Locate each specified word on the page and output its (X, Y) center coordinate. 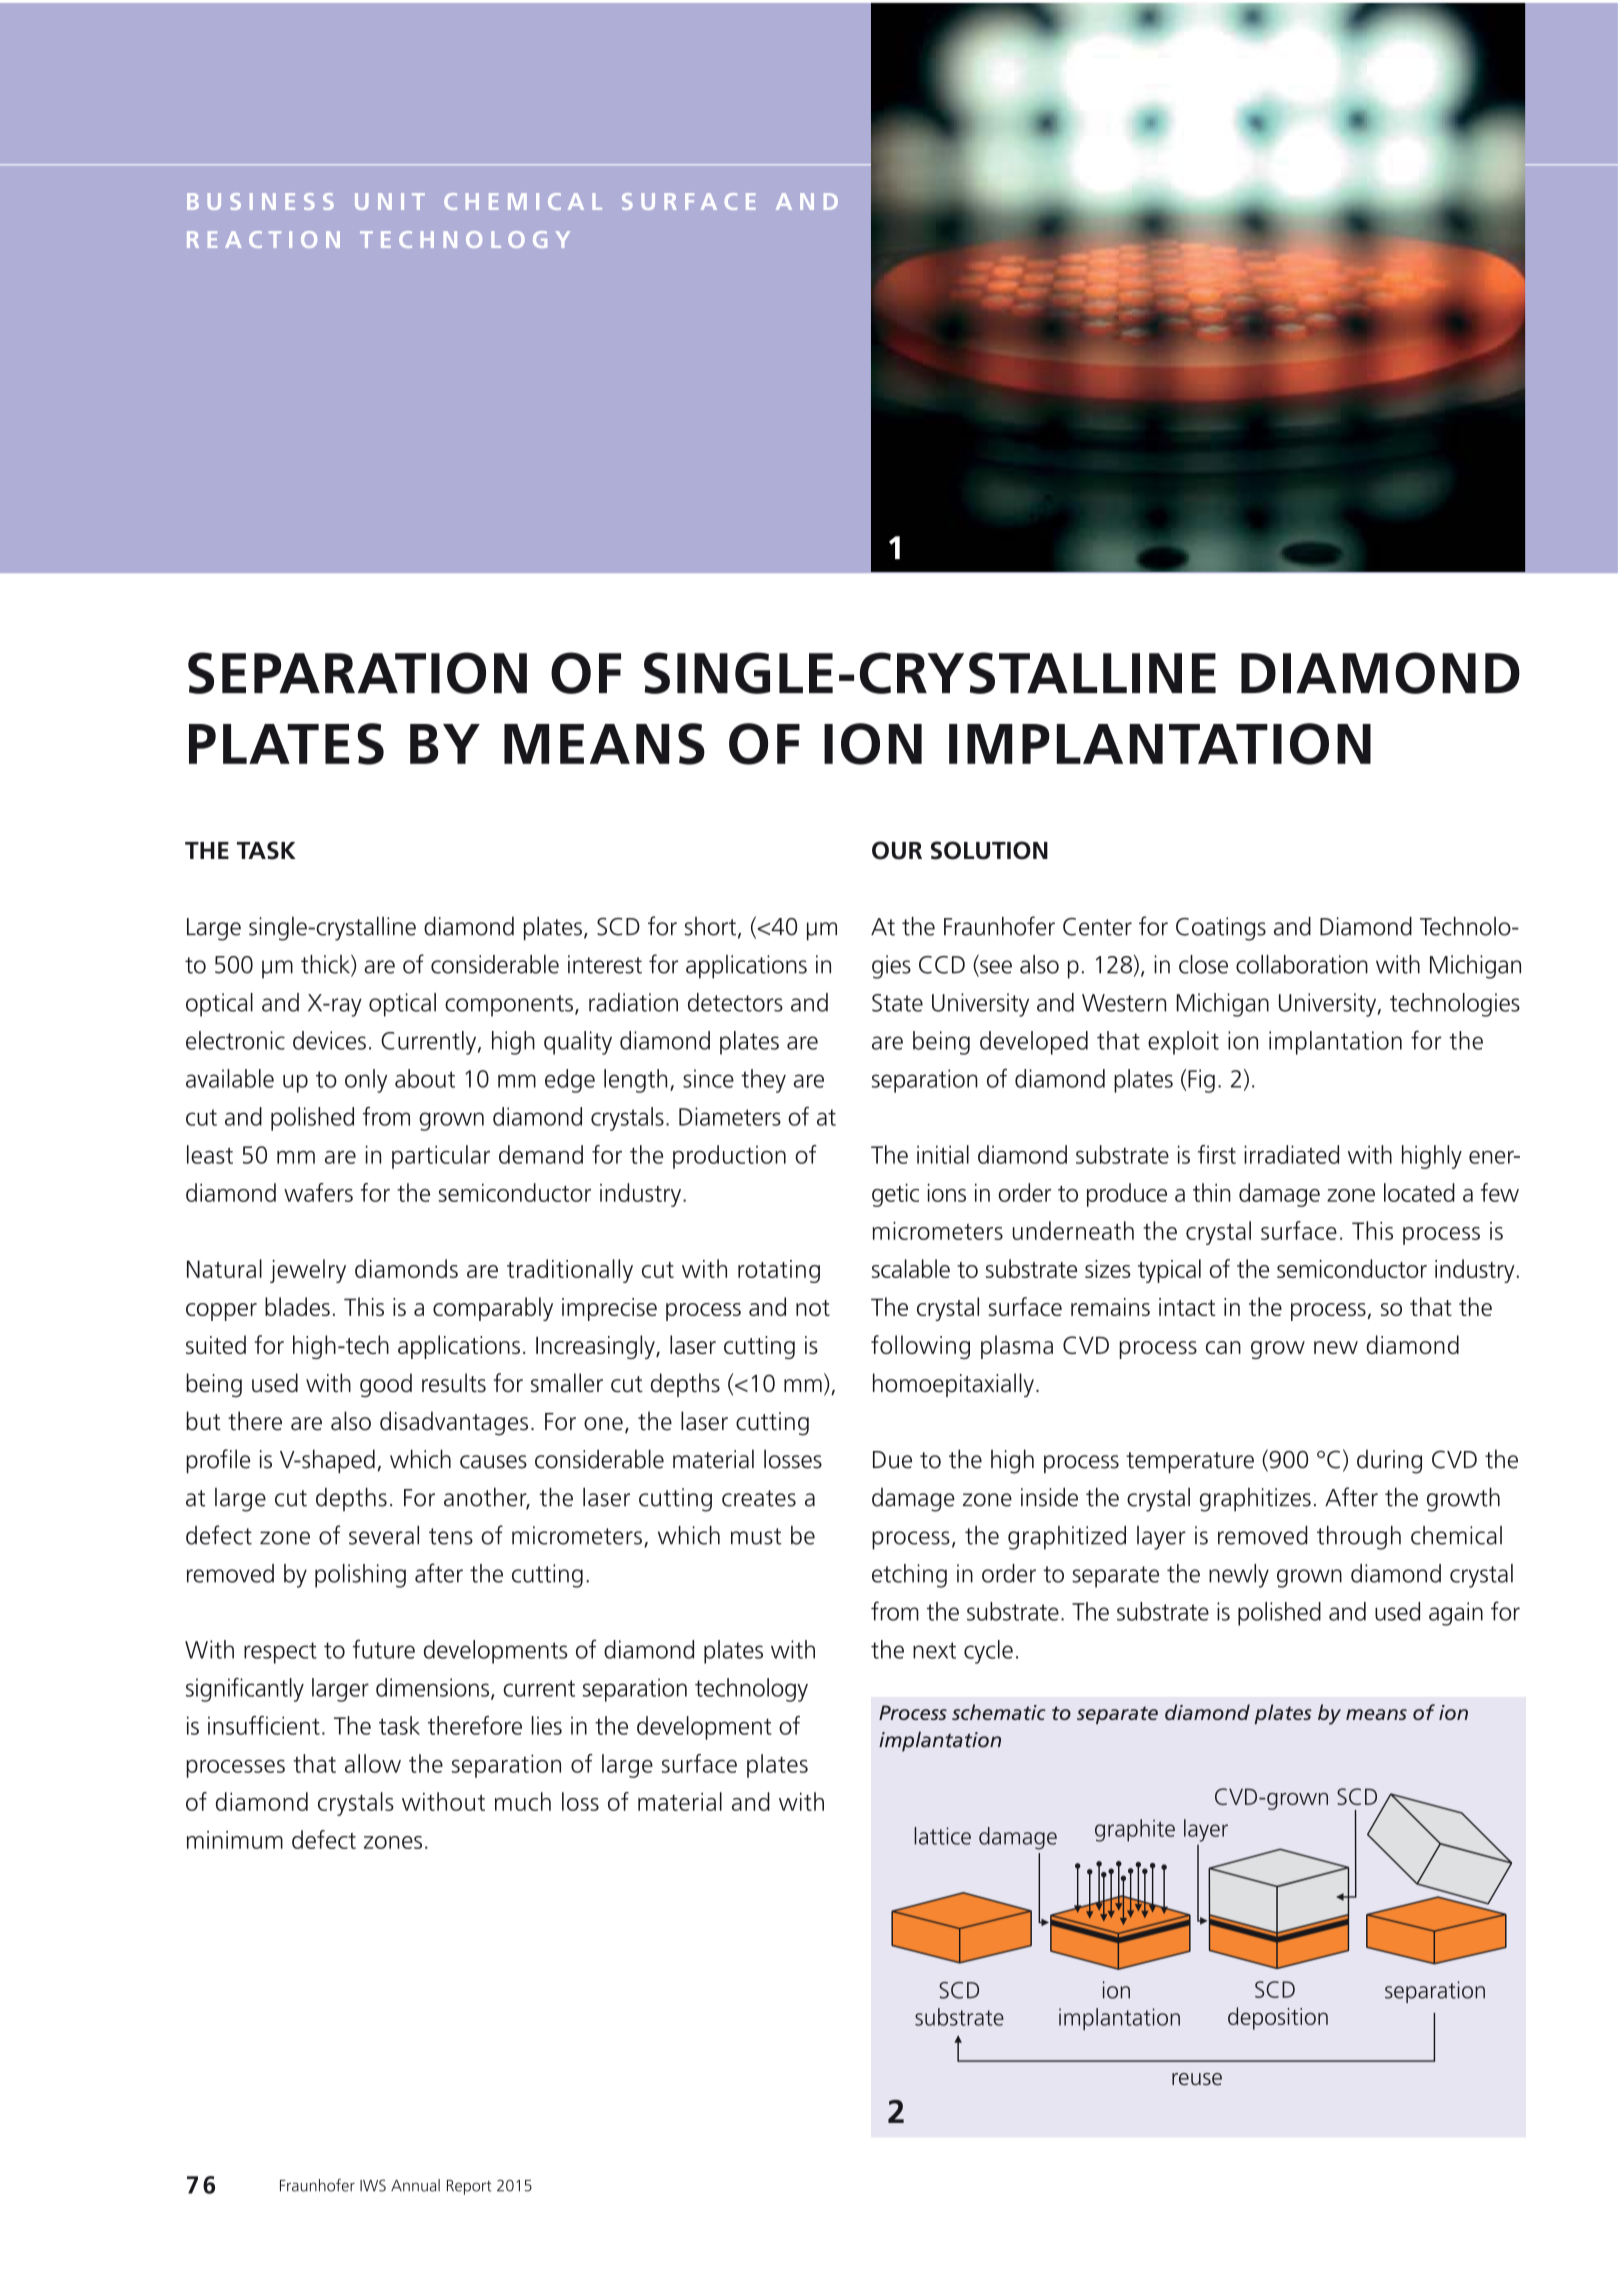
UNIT (390, 201)
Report (469, 2187)
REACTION (263, 239)
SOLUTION (989, 850)
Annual (415, 2185)
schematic (999, 1712)
